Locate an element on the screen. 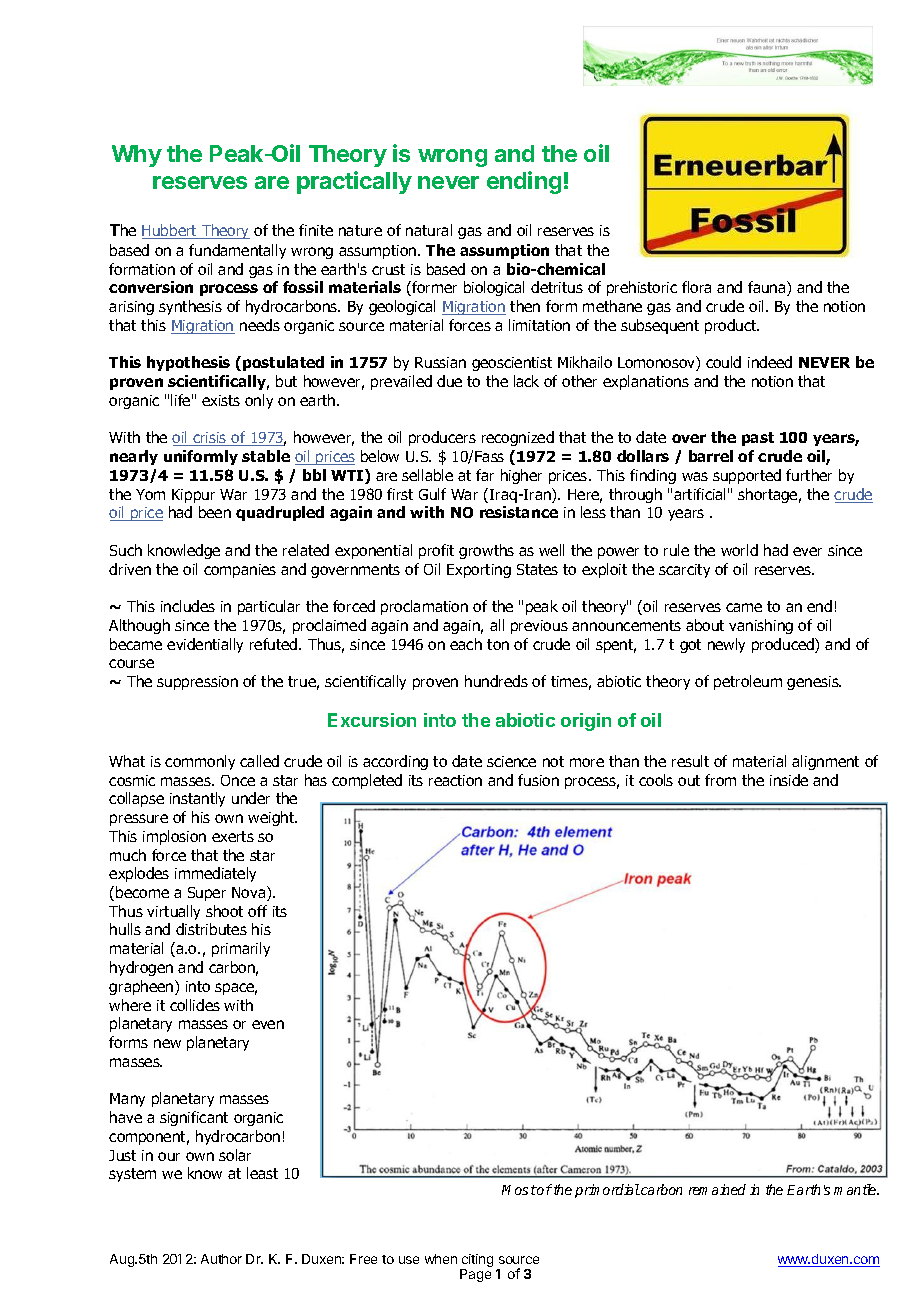  vanishing is located at coordinates (761, 626).
